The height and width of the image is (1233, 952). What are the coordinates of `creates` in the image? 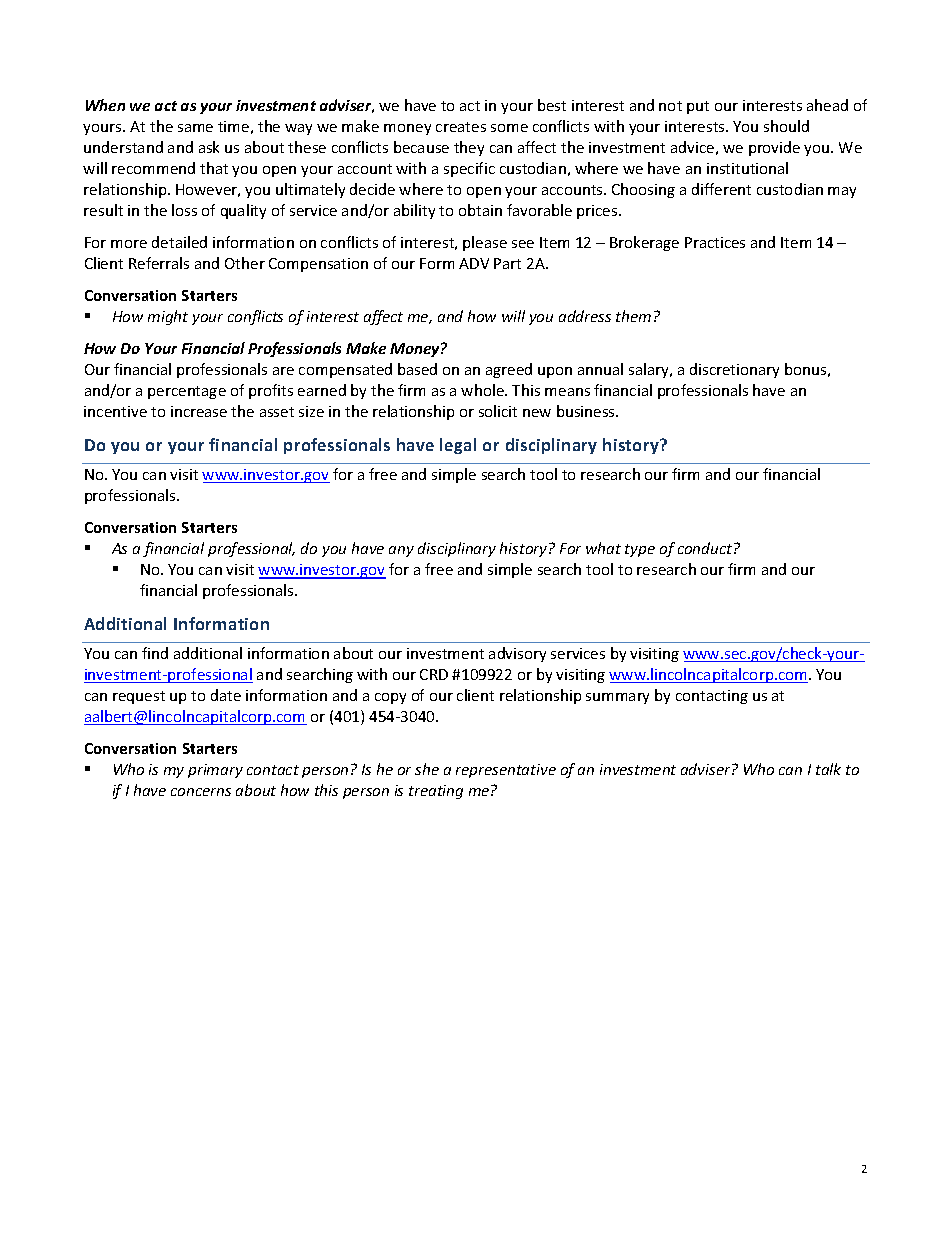 It's located at (461, 127).
